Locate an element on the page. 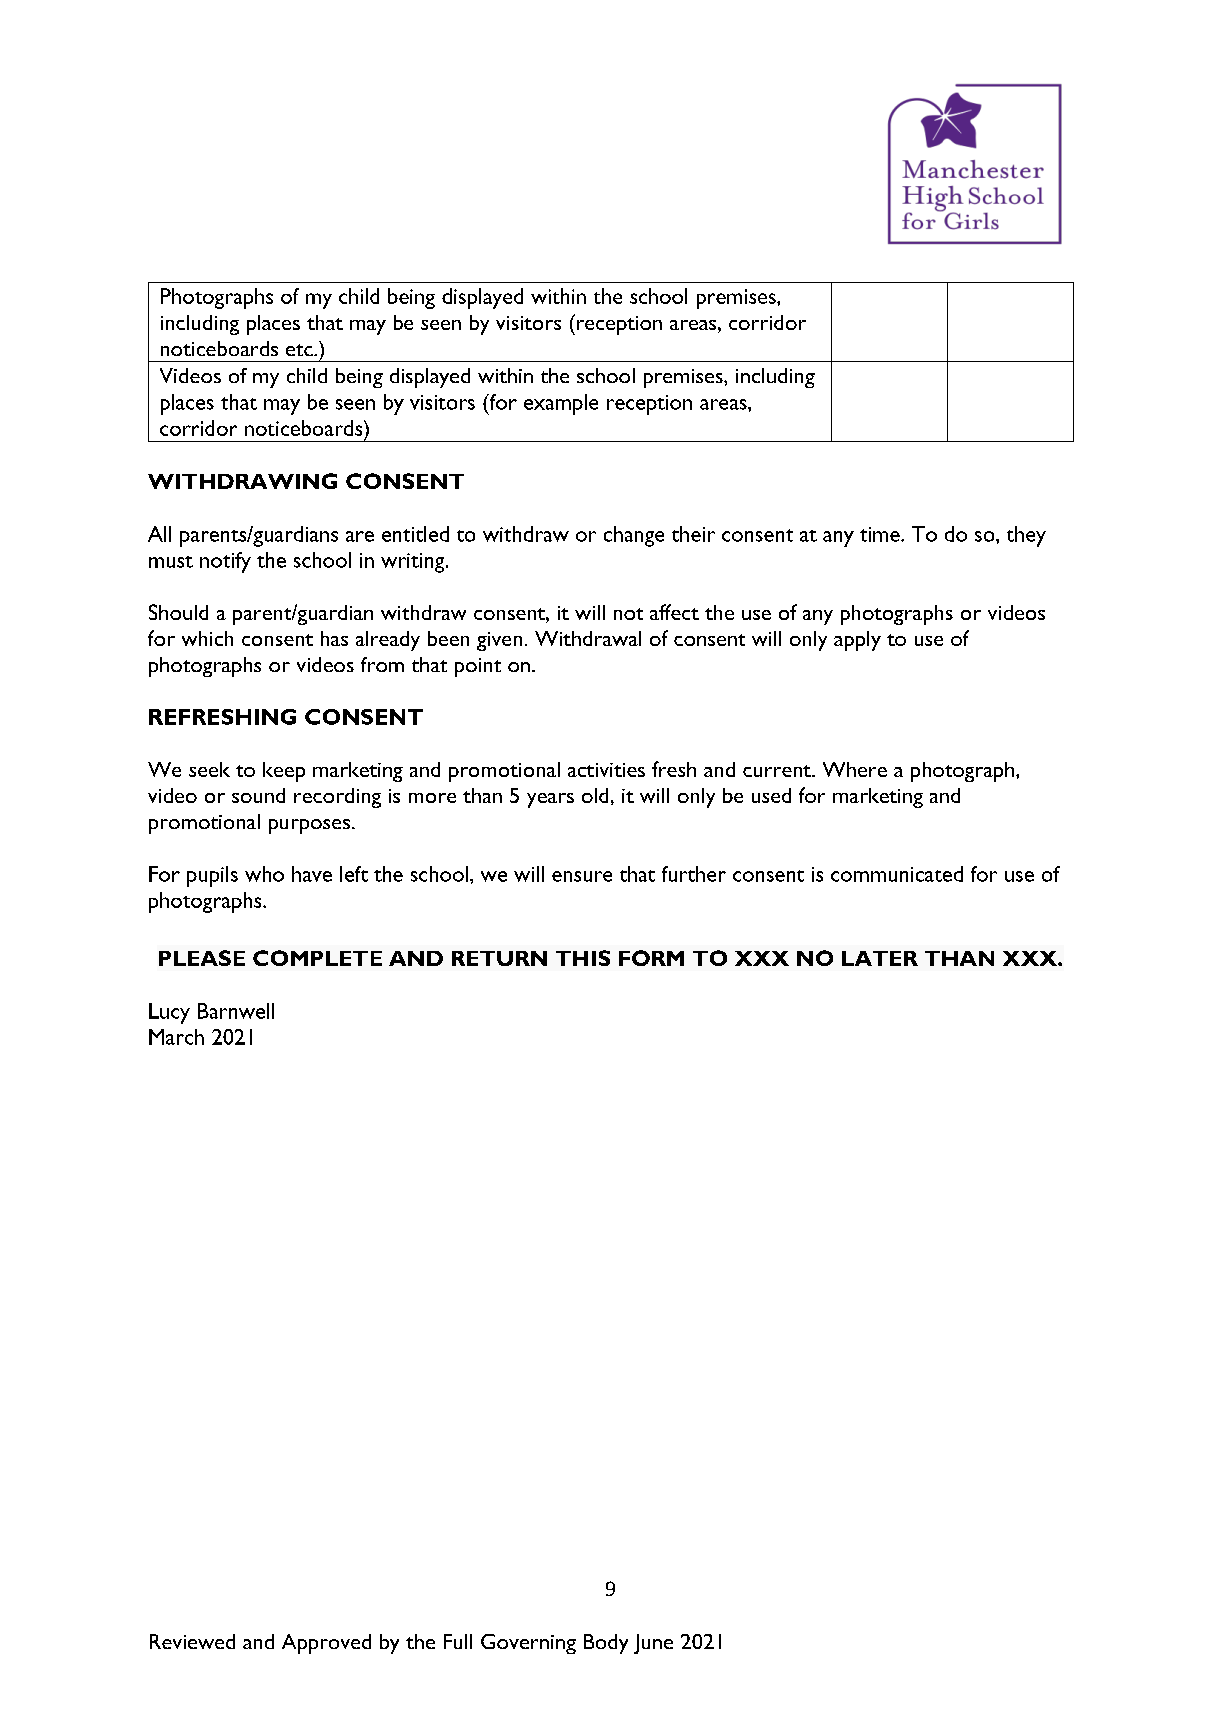 This image has height=1727, width=1221. Where is located at coordinates (855, 769).
